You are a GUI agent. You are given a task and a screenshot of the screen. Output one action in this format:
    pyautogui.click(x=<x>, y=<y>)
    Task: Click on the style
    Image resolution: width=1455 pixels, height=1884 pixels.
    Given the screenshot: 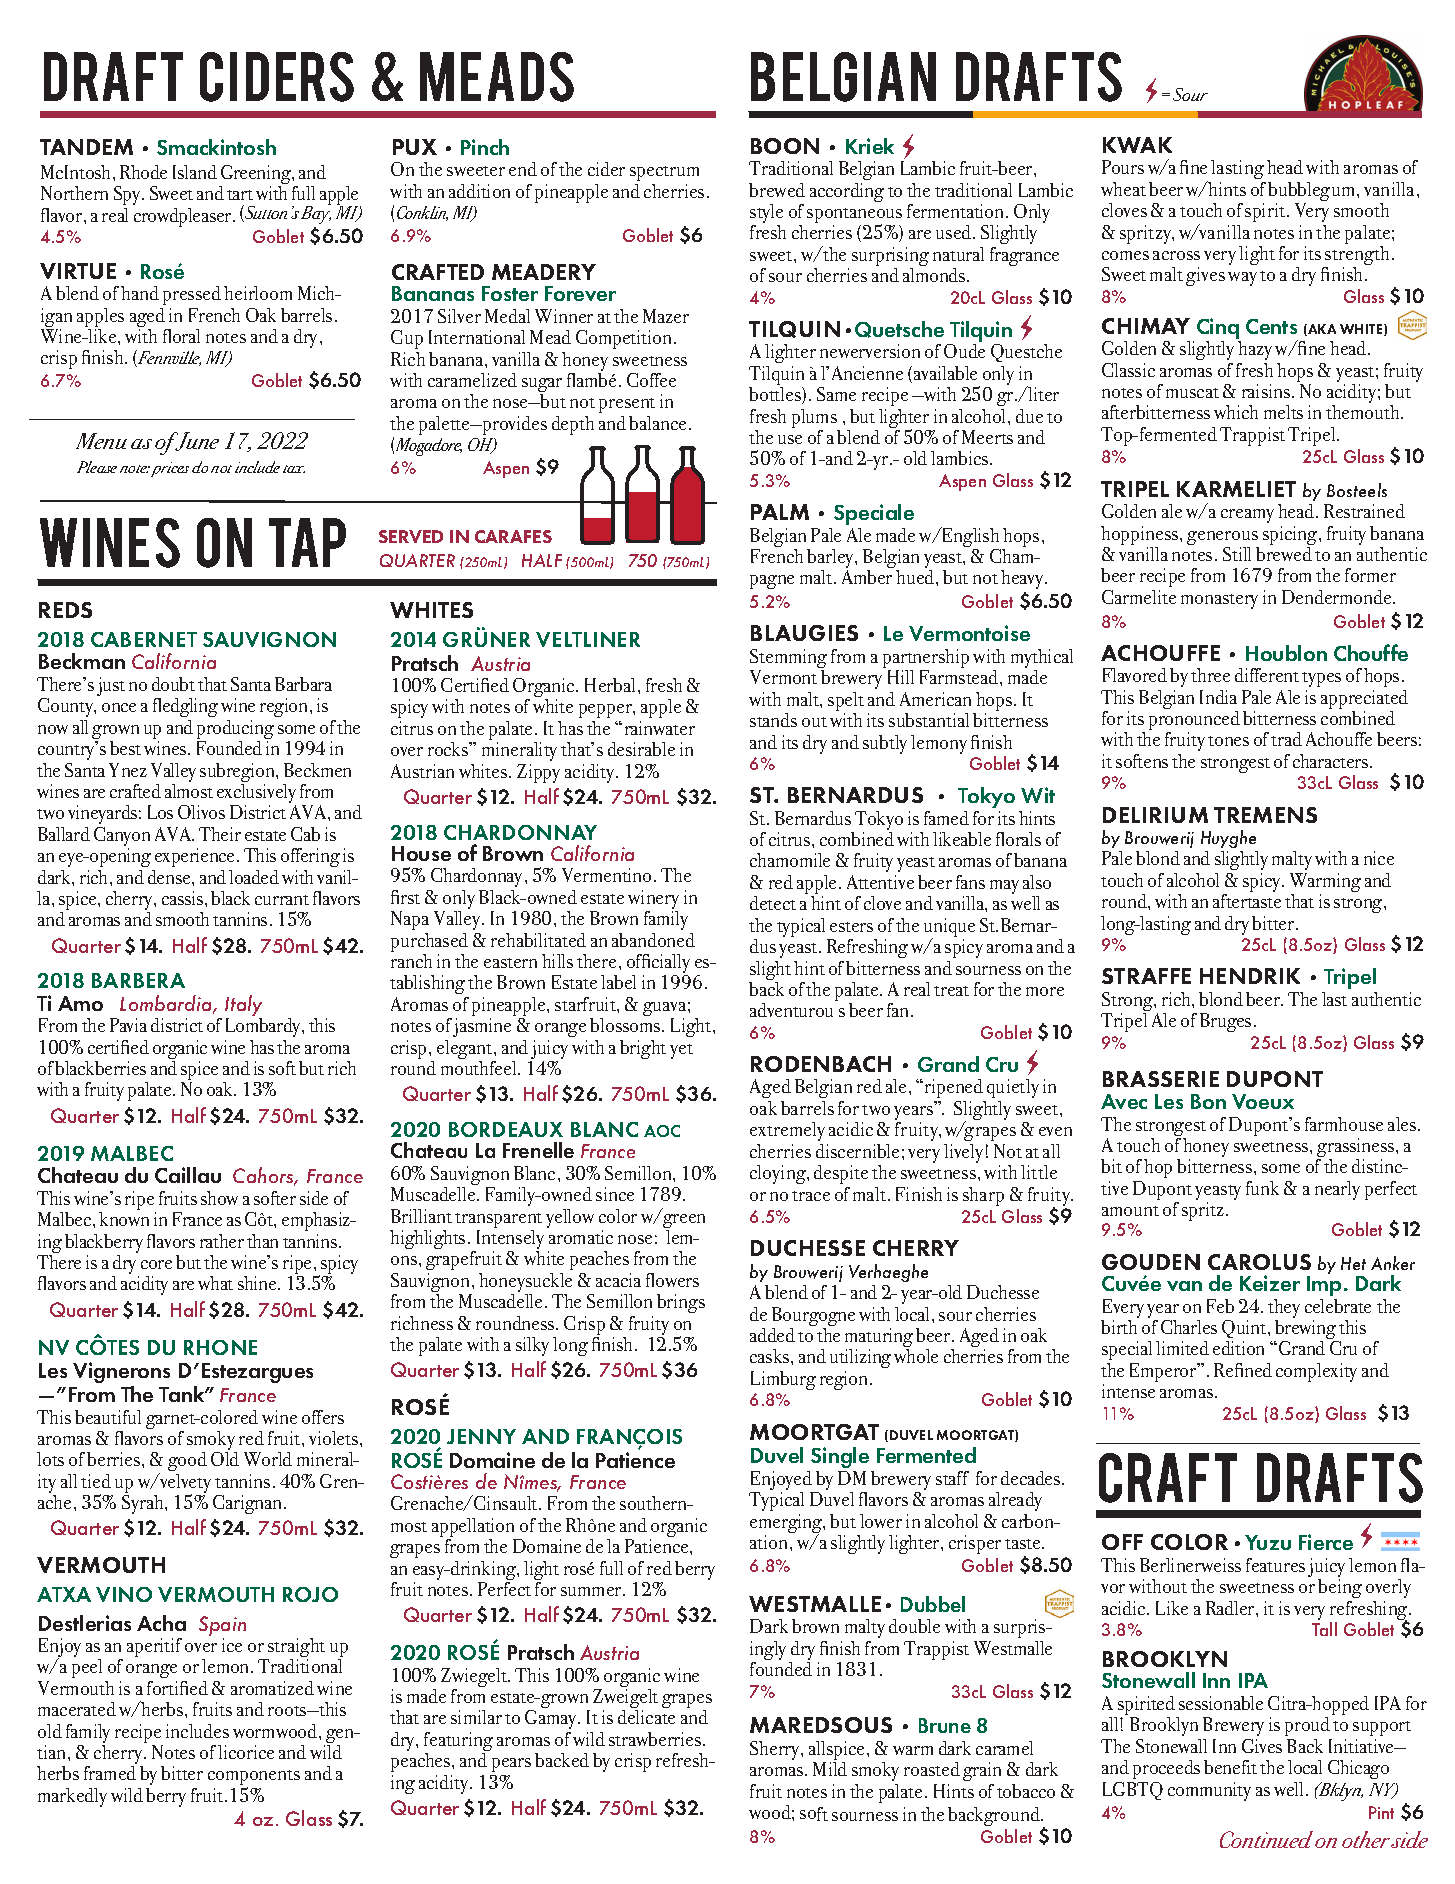 What is the action you would take?
    pyautogui.click(x=766, y=215)
